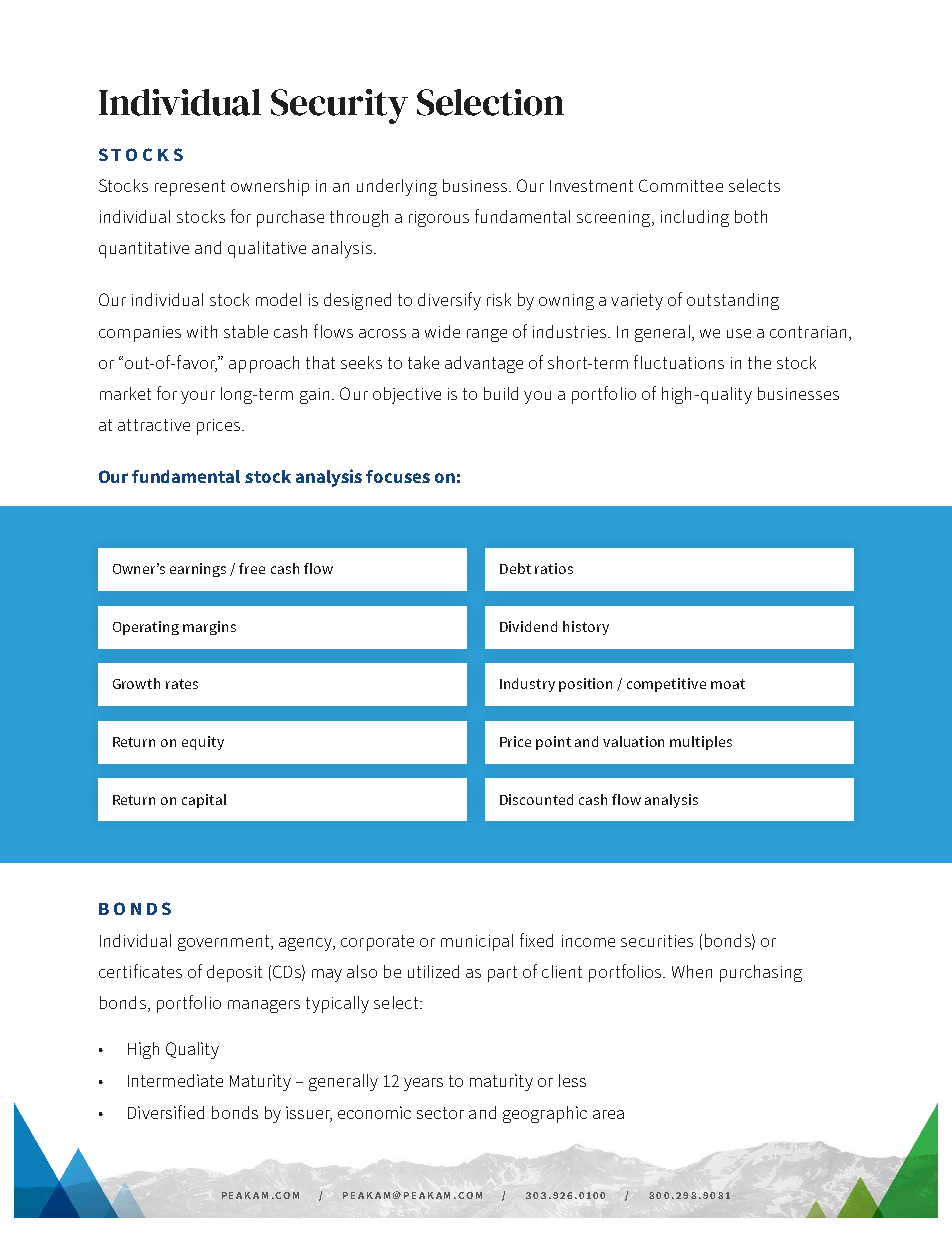  Describe the element at coordinates (681, 185) in the image. I see `Committee` at that location.
